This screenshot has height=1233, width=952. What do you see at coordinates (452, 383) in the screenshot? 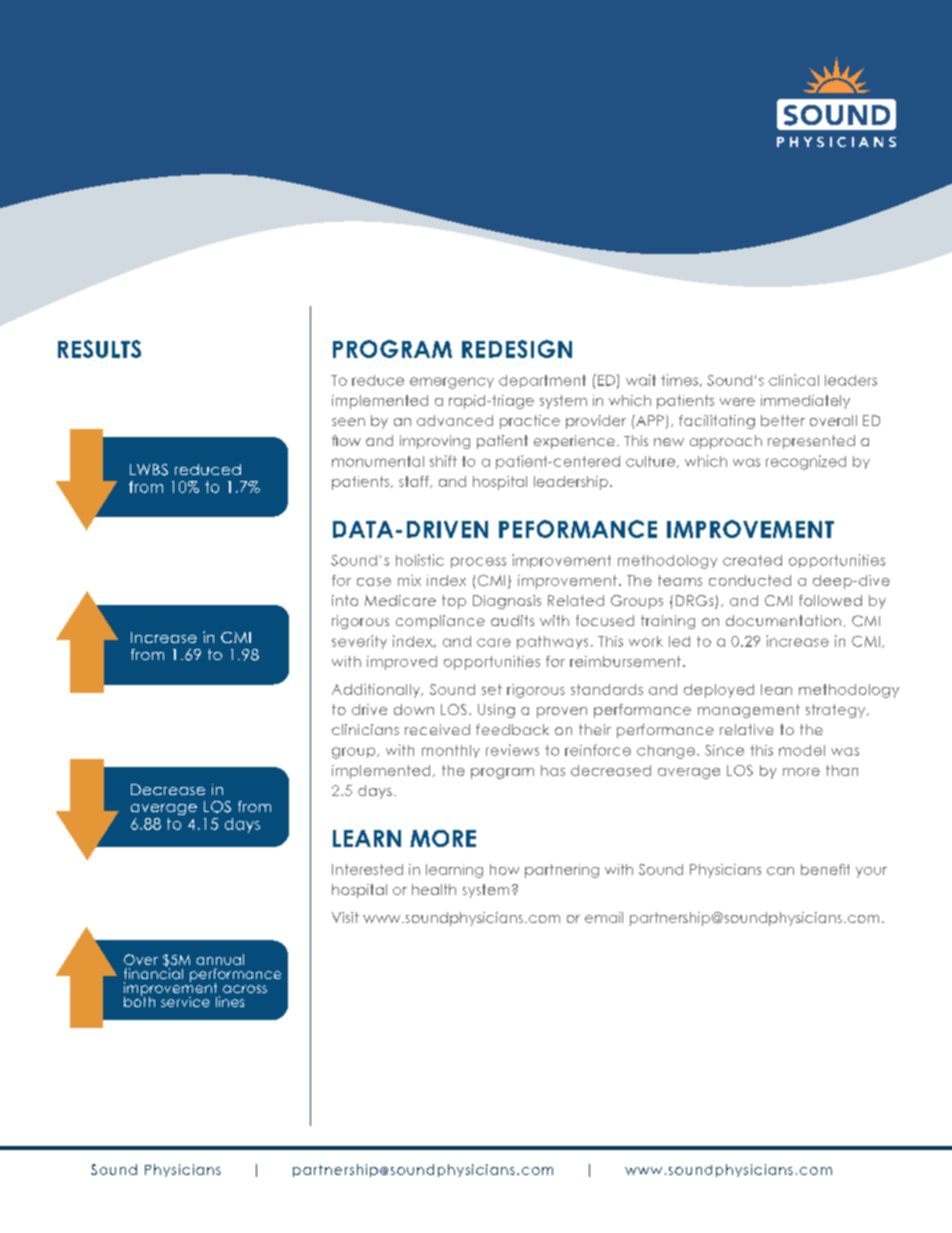
I see `emergency` at bounding box center [452, 383].
